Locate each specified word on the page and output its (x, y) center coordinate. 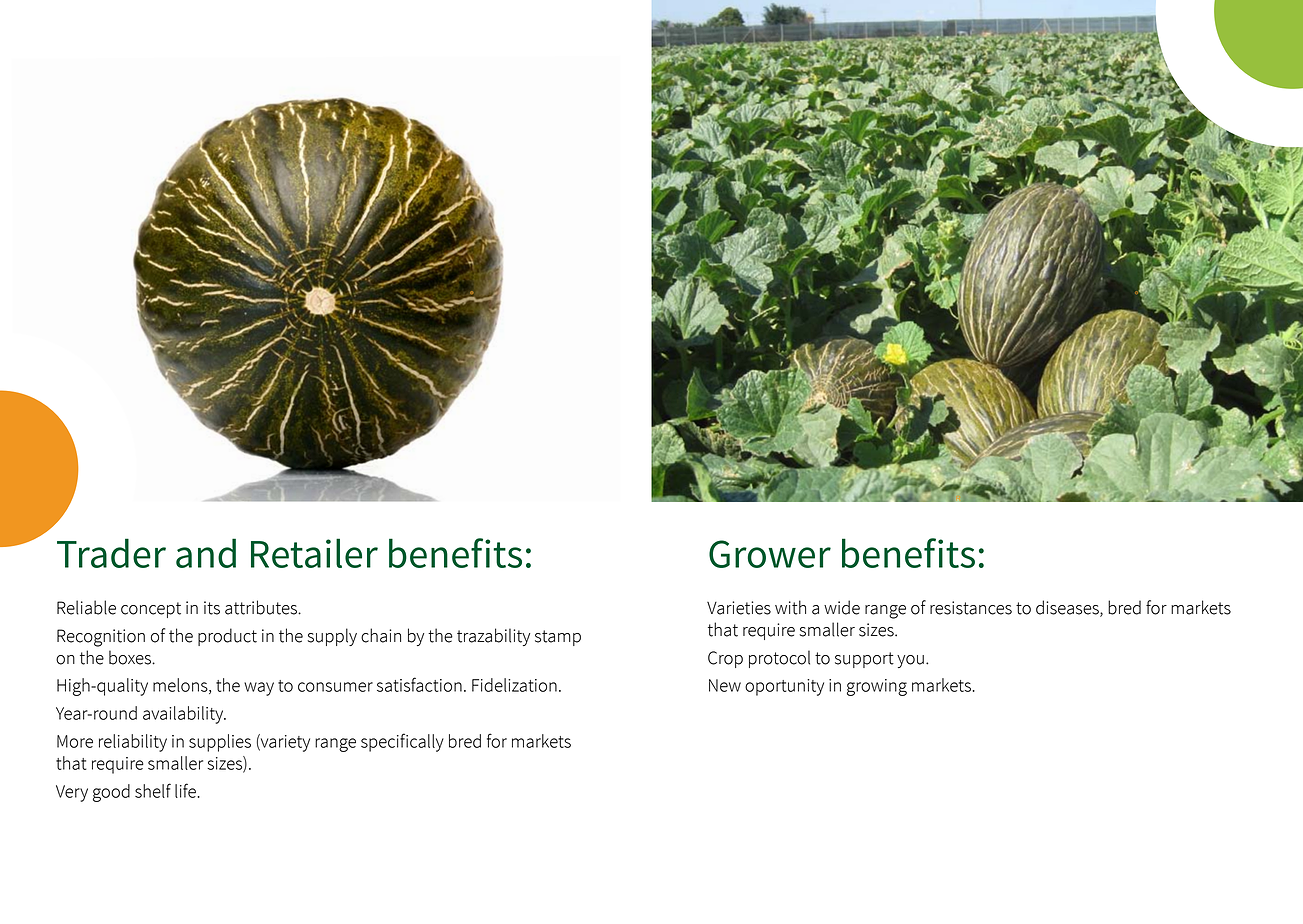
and (206, 553)
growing (877, 687)
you (910, 661)
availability (184, 715)
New (725, 685)
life (186, 790)
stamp (558, 638)
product (227, 637)
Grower (770, 554)
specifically (402, 742)
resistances (971, 608)
